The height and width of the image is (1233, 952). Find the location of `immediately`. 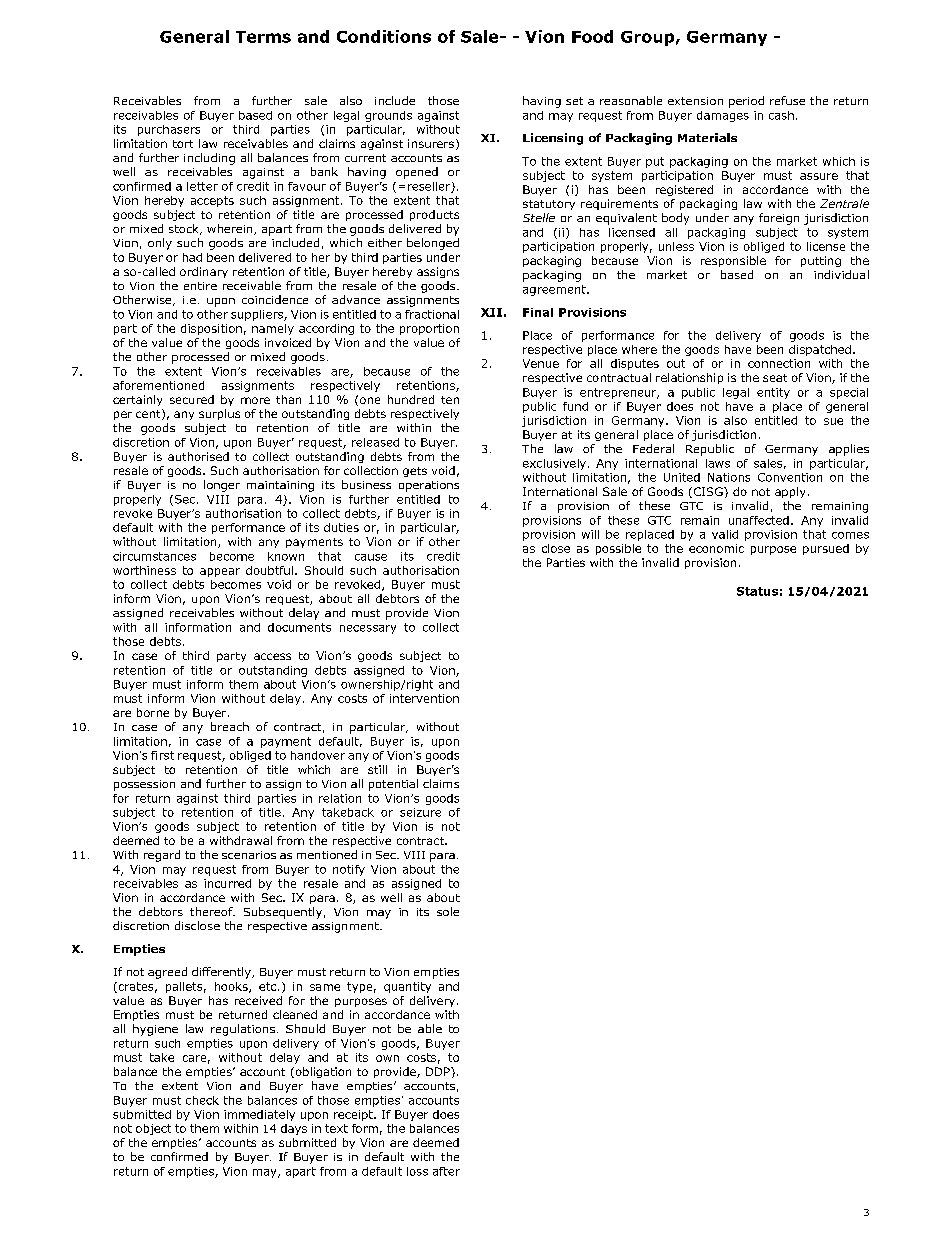

immediately is located at coordinates (259, 1115).
